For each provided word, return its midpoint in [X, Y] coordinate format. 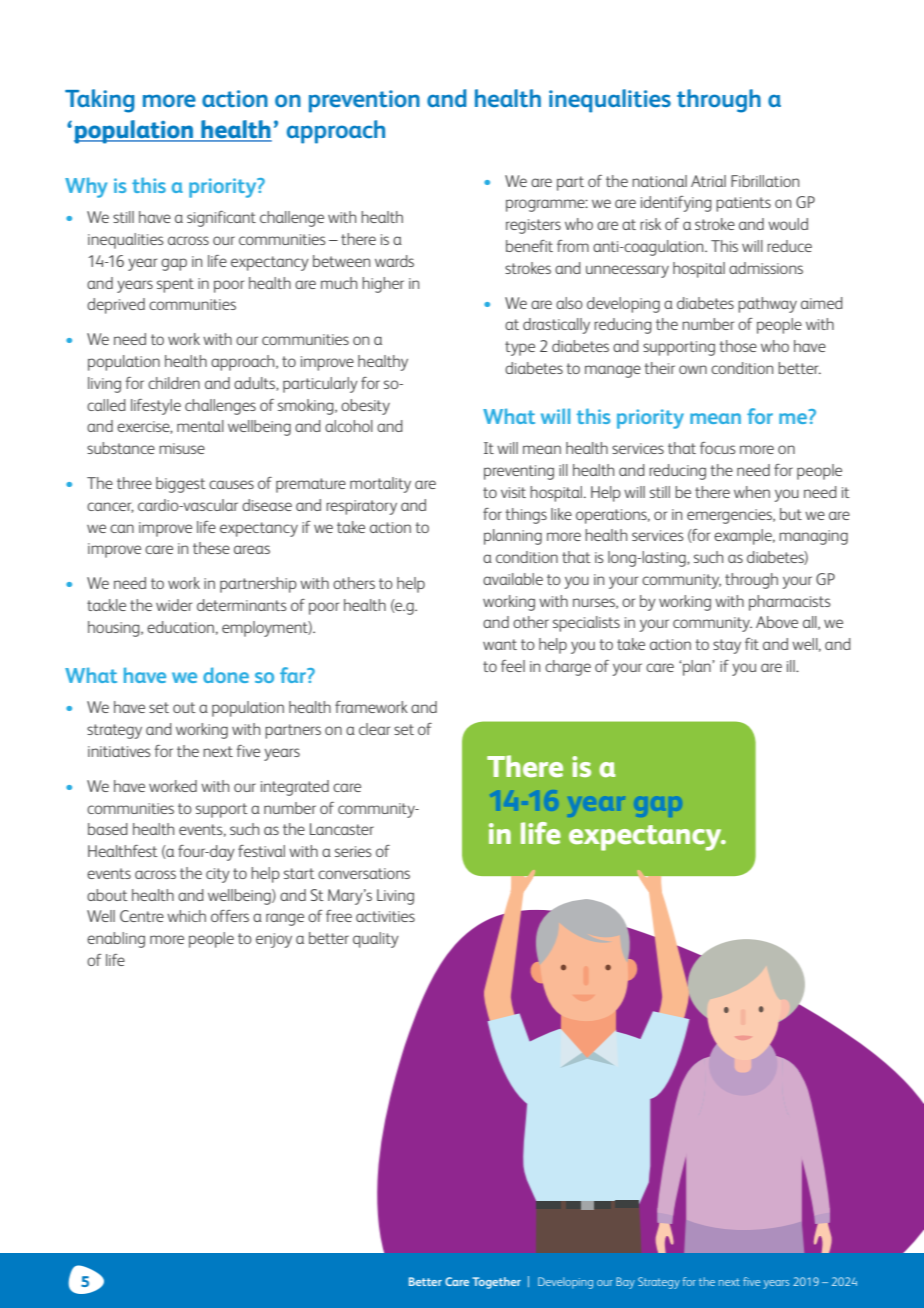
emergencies [730, 516]
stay [727, 646]
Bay [625, 1283]
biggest [181, 485]
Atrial [708, 181]
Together [496, 1283]
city [218, 875]
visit [513, 492]
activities [385, 916]
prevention [364, 101]
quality [376, 940]
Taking [100, 101]
